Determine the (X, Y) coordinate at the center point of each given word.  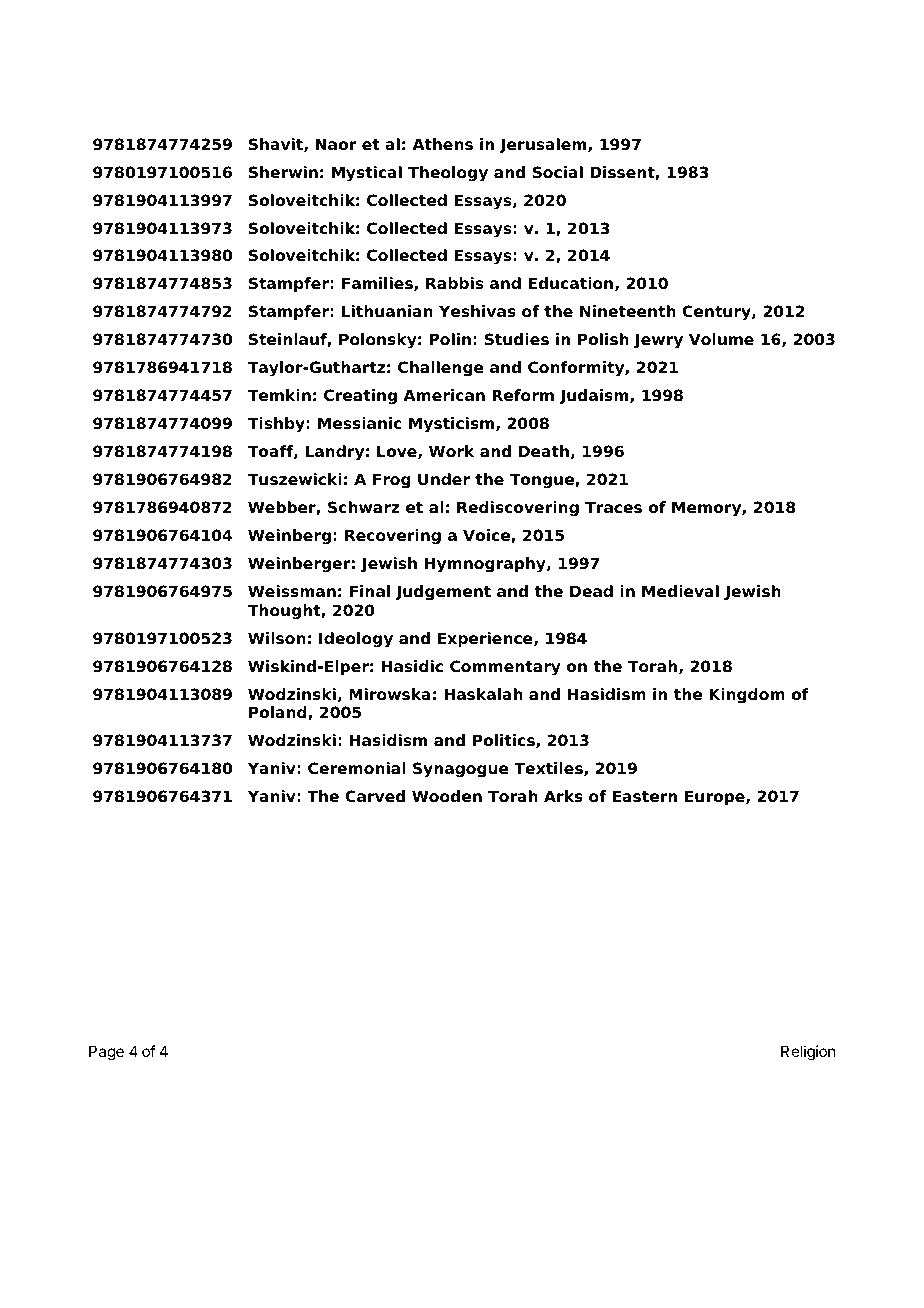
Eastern (645, 796)
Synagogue (461, 770)
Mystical (367, 174)
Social (558, 172)
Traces (613, 507)
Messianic (360, 423)
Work (452, 451)
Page (106, 1053)
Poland (279, 713)
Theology (448, 174)
